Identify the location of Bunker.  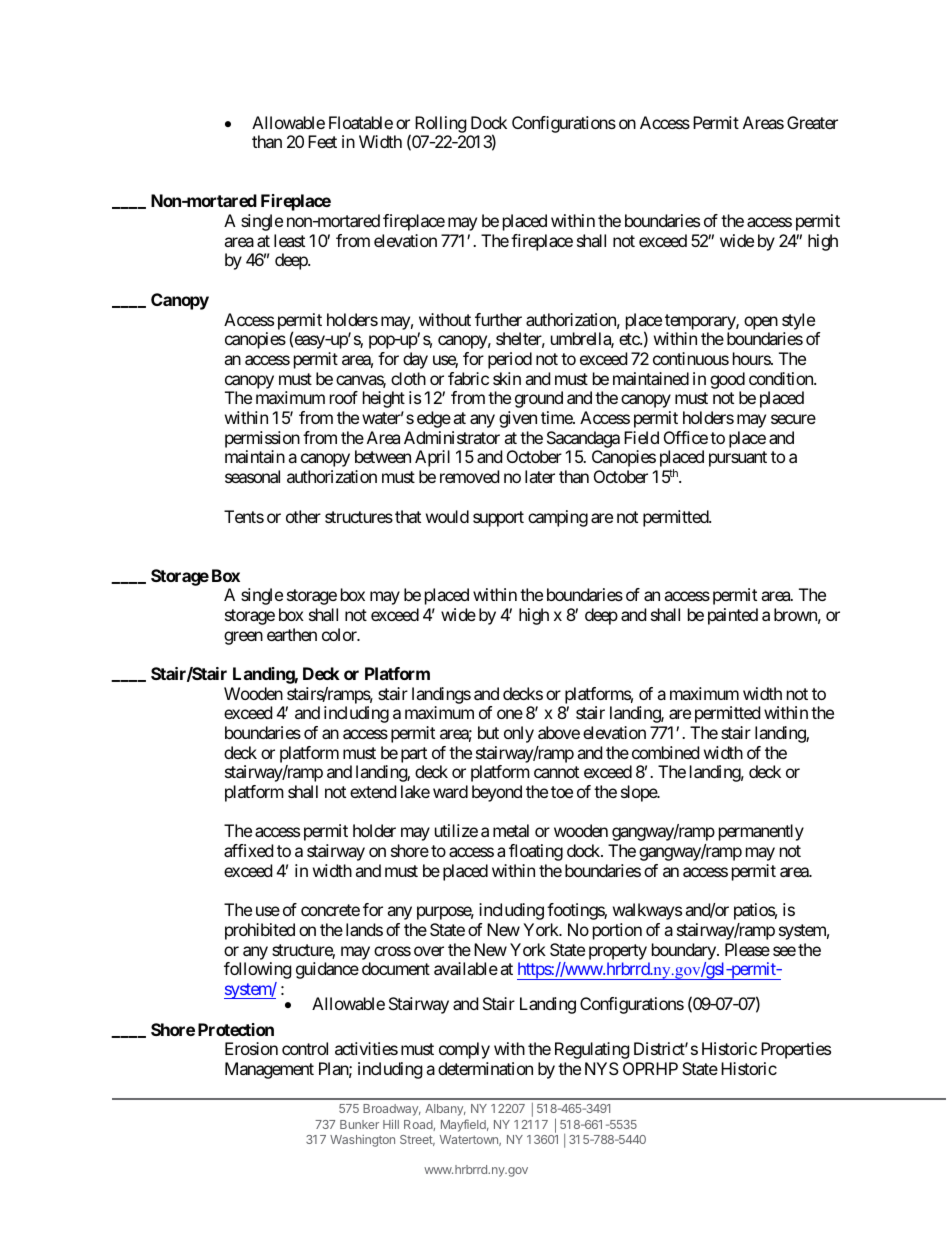
(359, 1124).
